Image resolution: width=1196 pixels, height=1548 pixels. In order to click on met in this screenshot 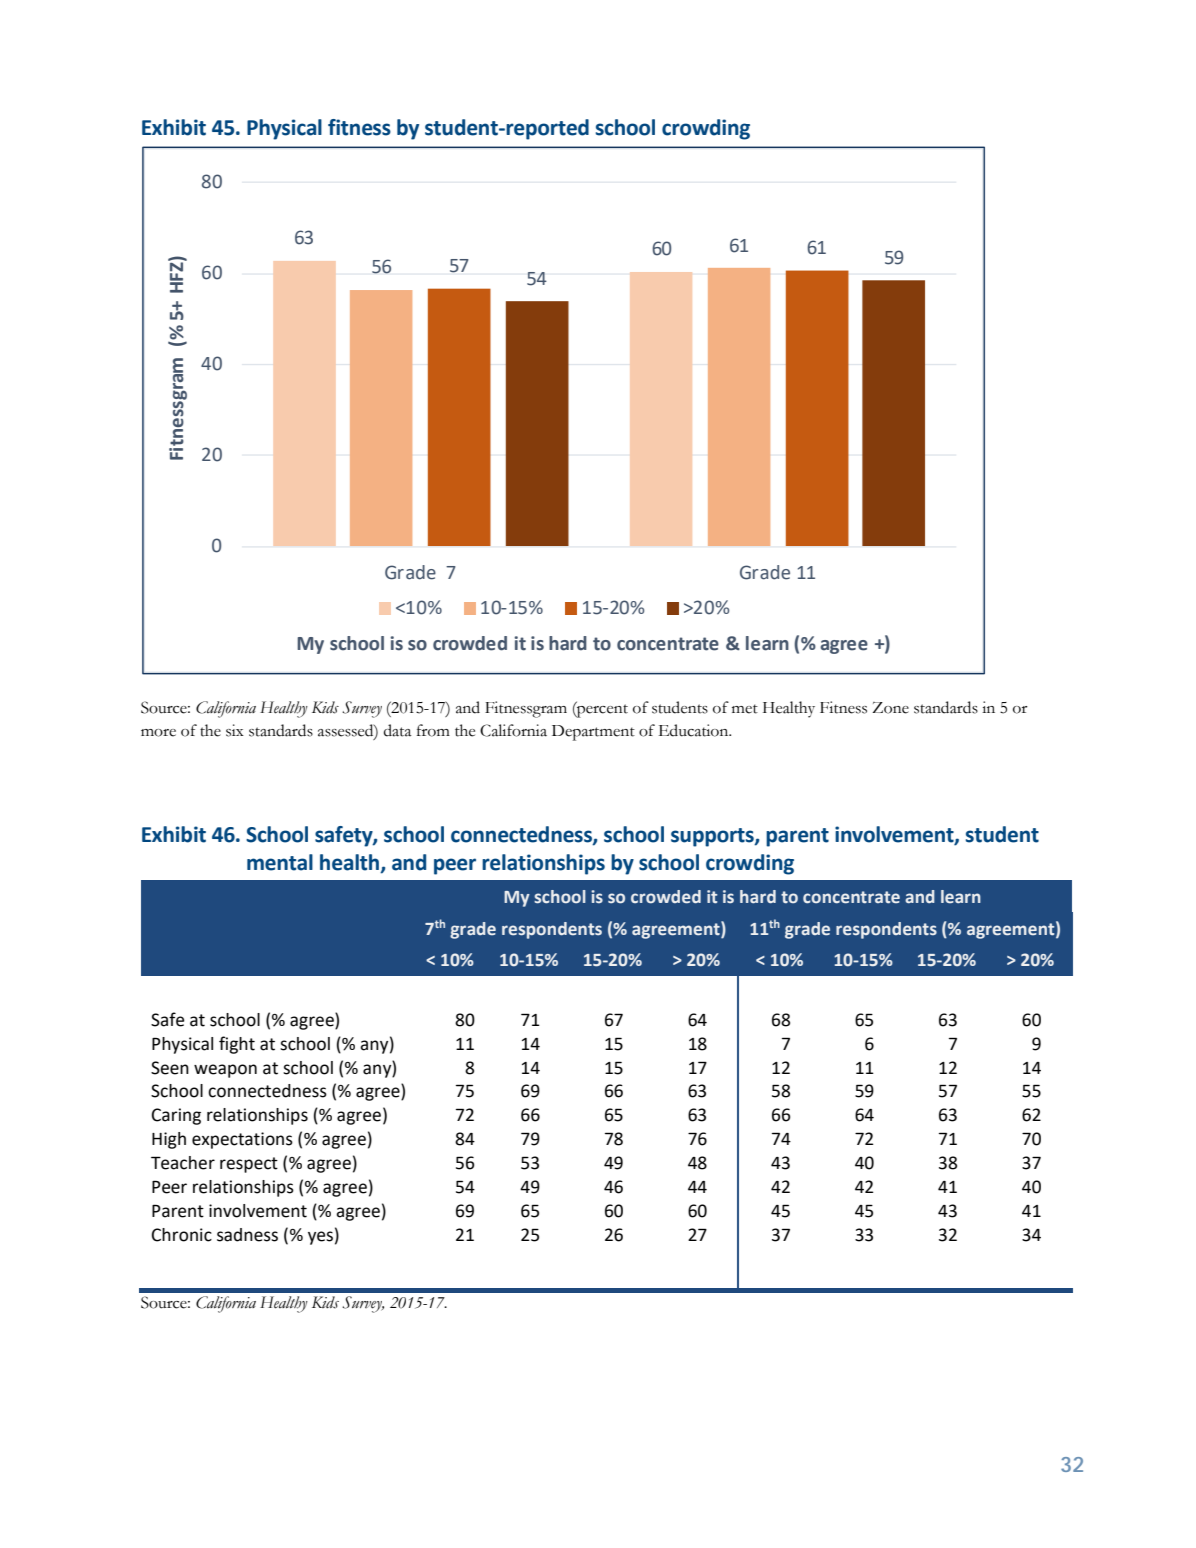, I will do `click(745, 709)`.
